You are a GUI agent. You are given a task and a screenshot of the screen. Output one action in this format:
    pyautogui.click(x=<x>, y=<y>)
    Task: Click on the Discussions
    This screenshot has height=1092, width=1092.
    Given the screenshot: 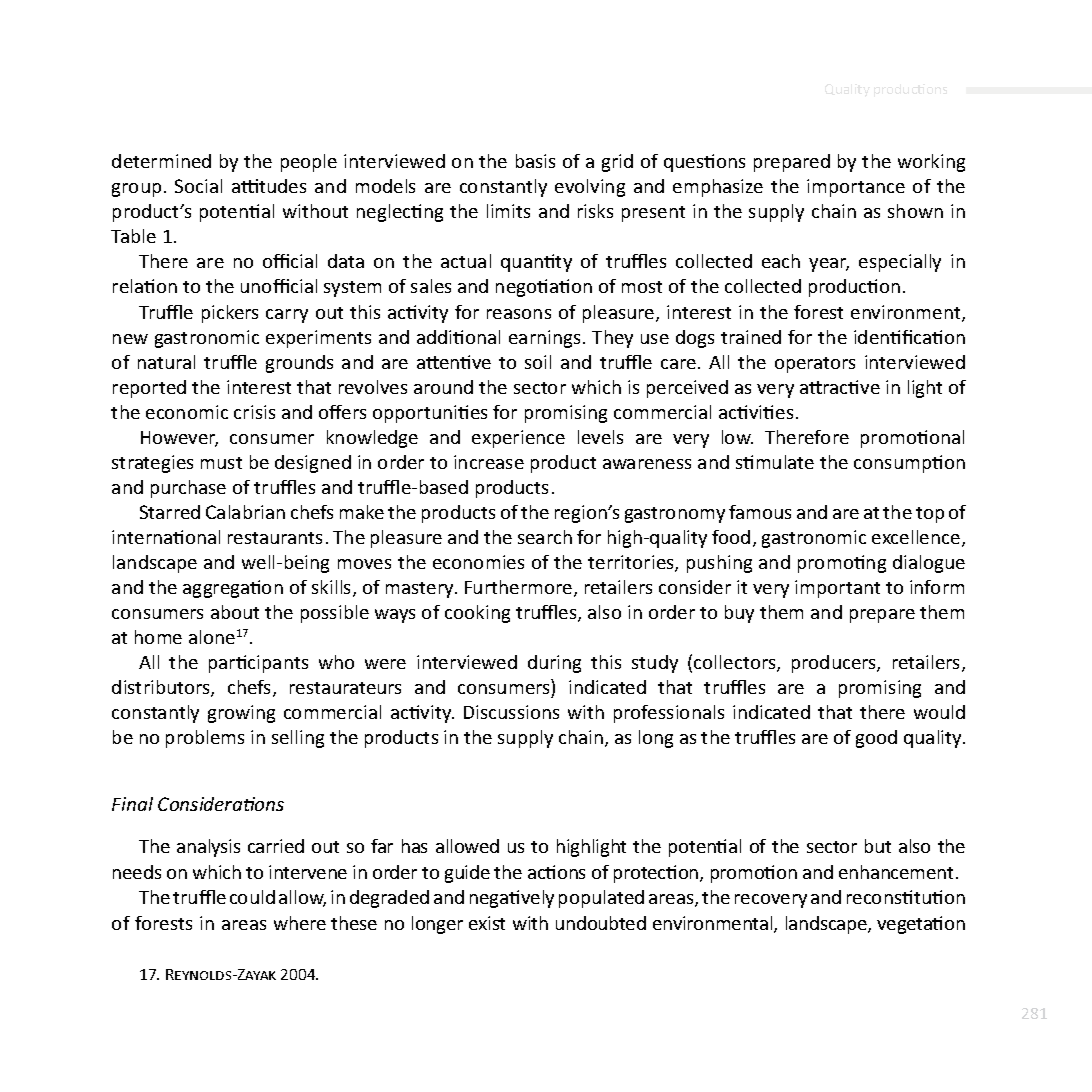 What is the action you would take?
    pyautogui.click(x=511, y=712)
